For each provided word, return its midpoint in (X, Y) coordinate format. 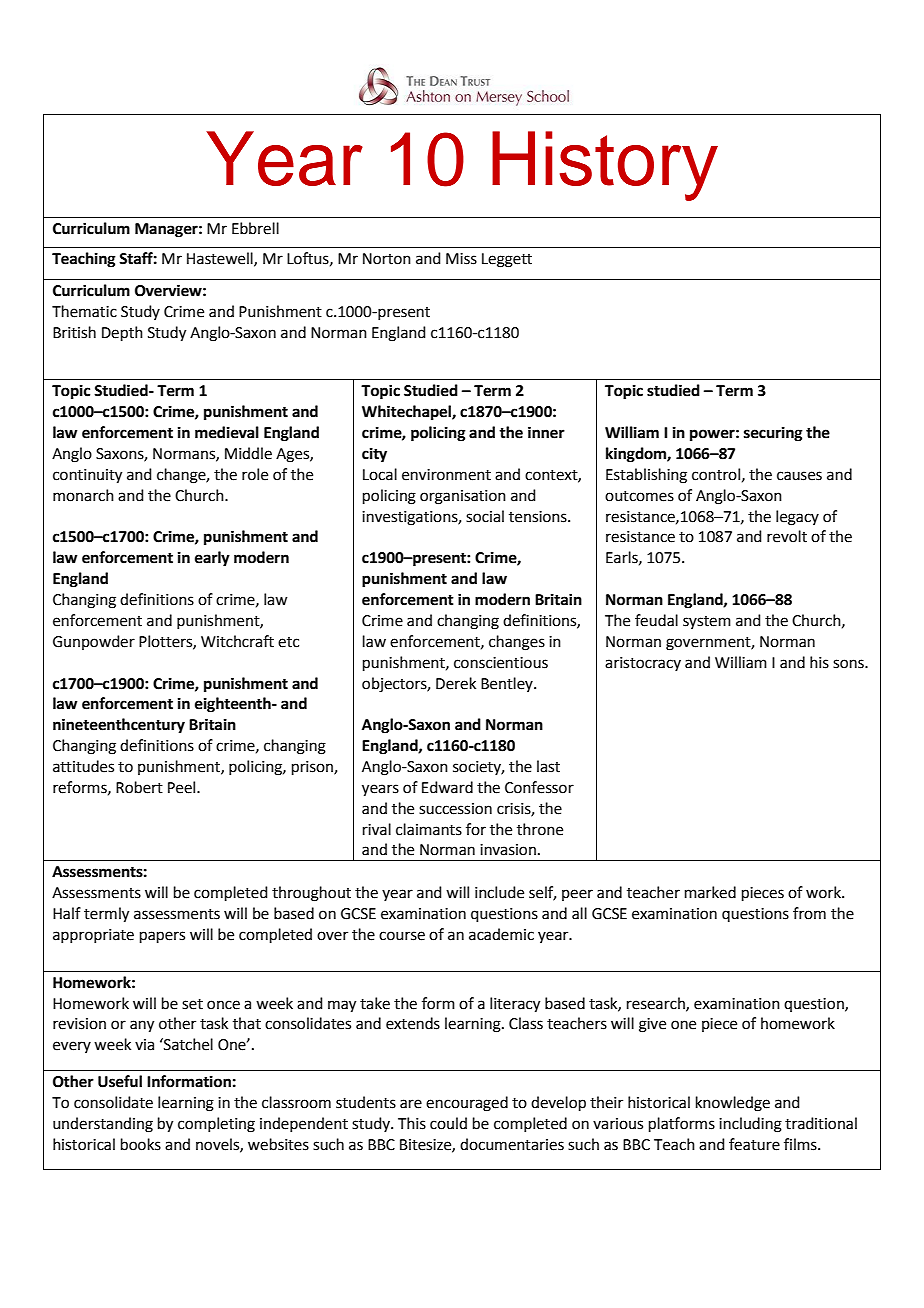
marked (710, 892)
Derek (456, 683)
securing (773, 434)
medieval (227, 432)
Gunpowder (94, 642)
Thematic (84, 311)
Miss (461, 259)
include (499, 892)
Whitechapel (407, 413)
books (141, 1144)
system (707, 622)
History (605, 166)
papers (162, 937)
